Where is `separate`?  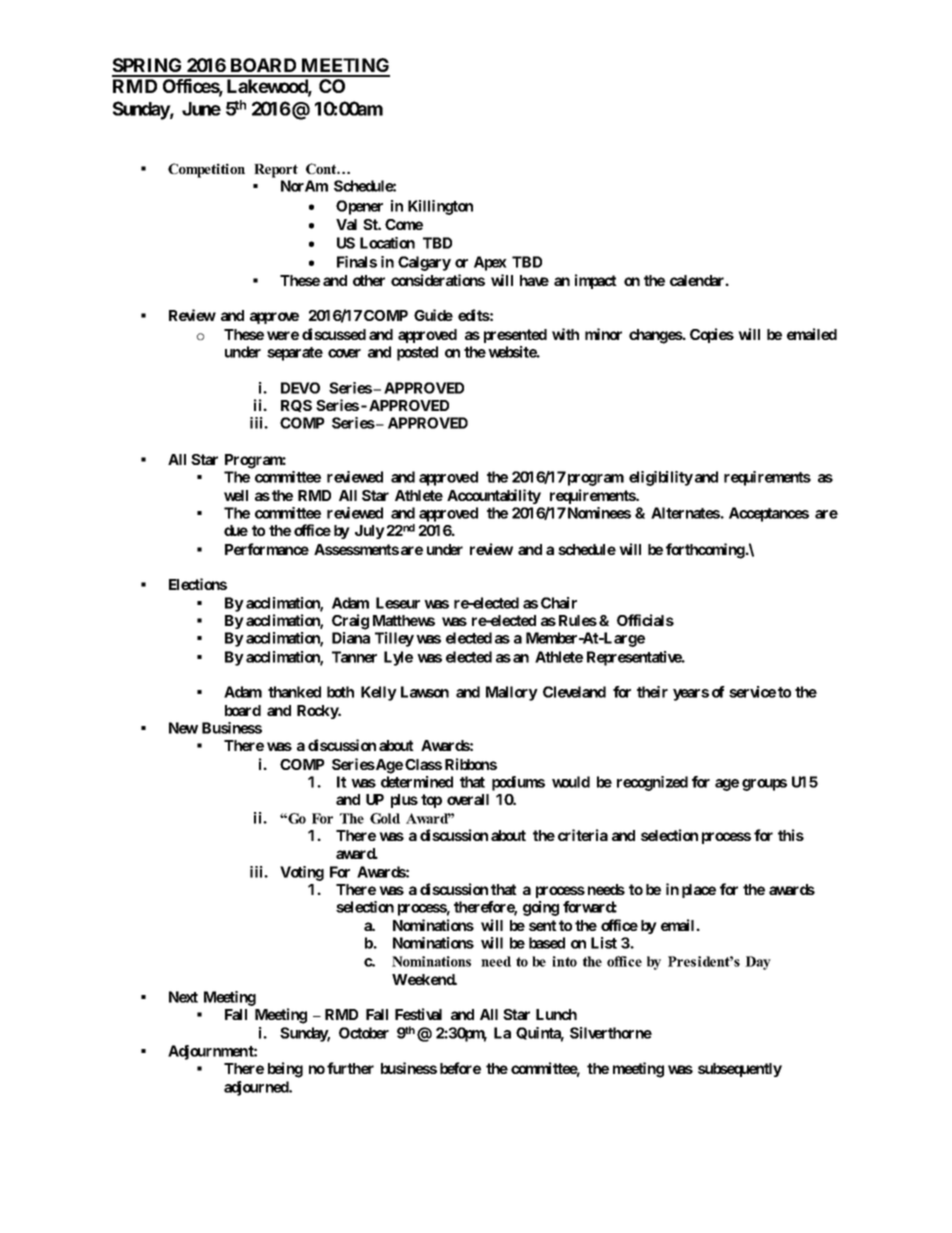 separate is located at coordinates (295, 354).
